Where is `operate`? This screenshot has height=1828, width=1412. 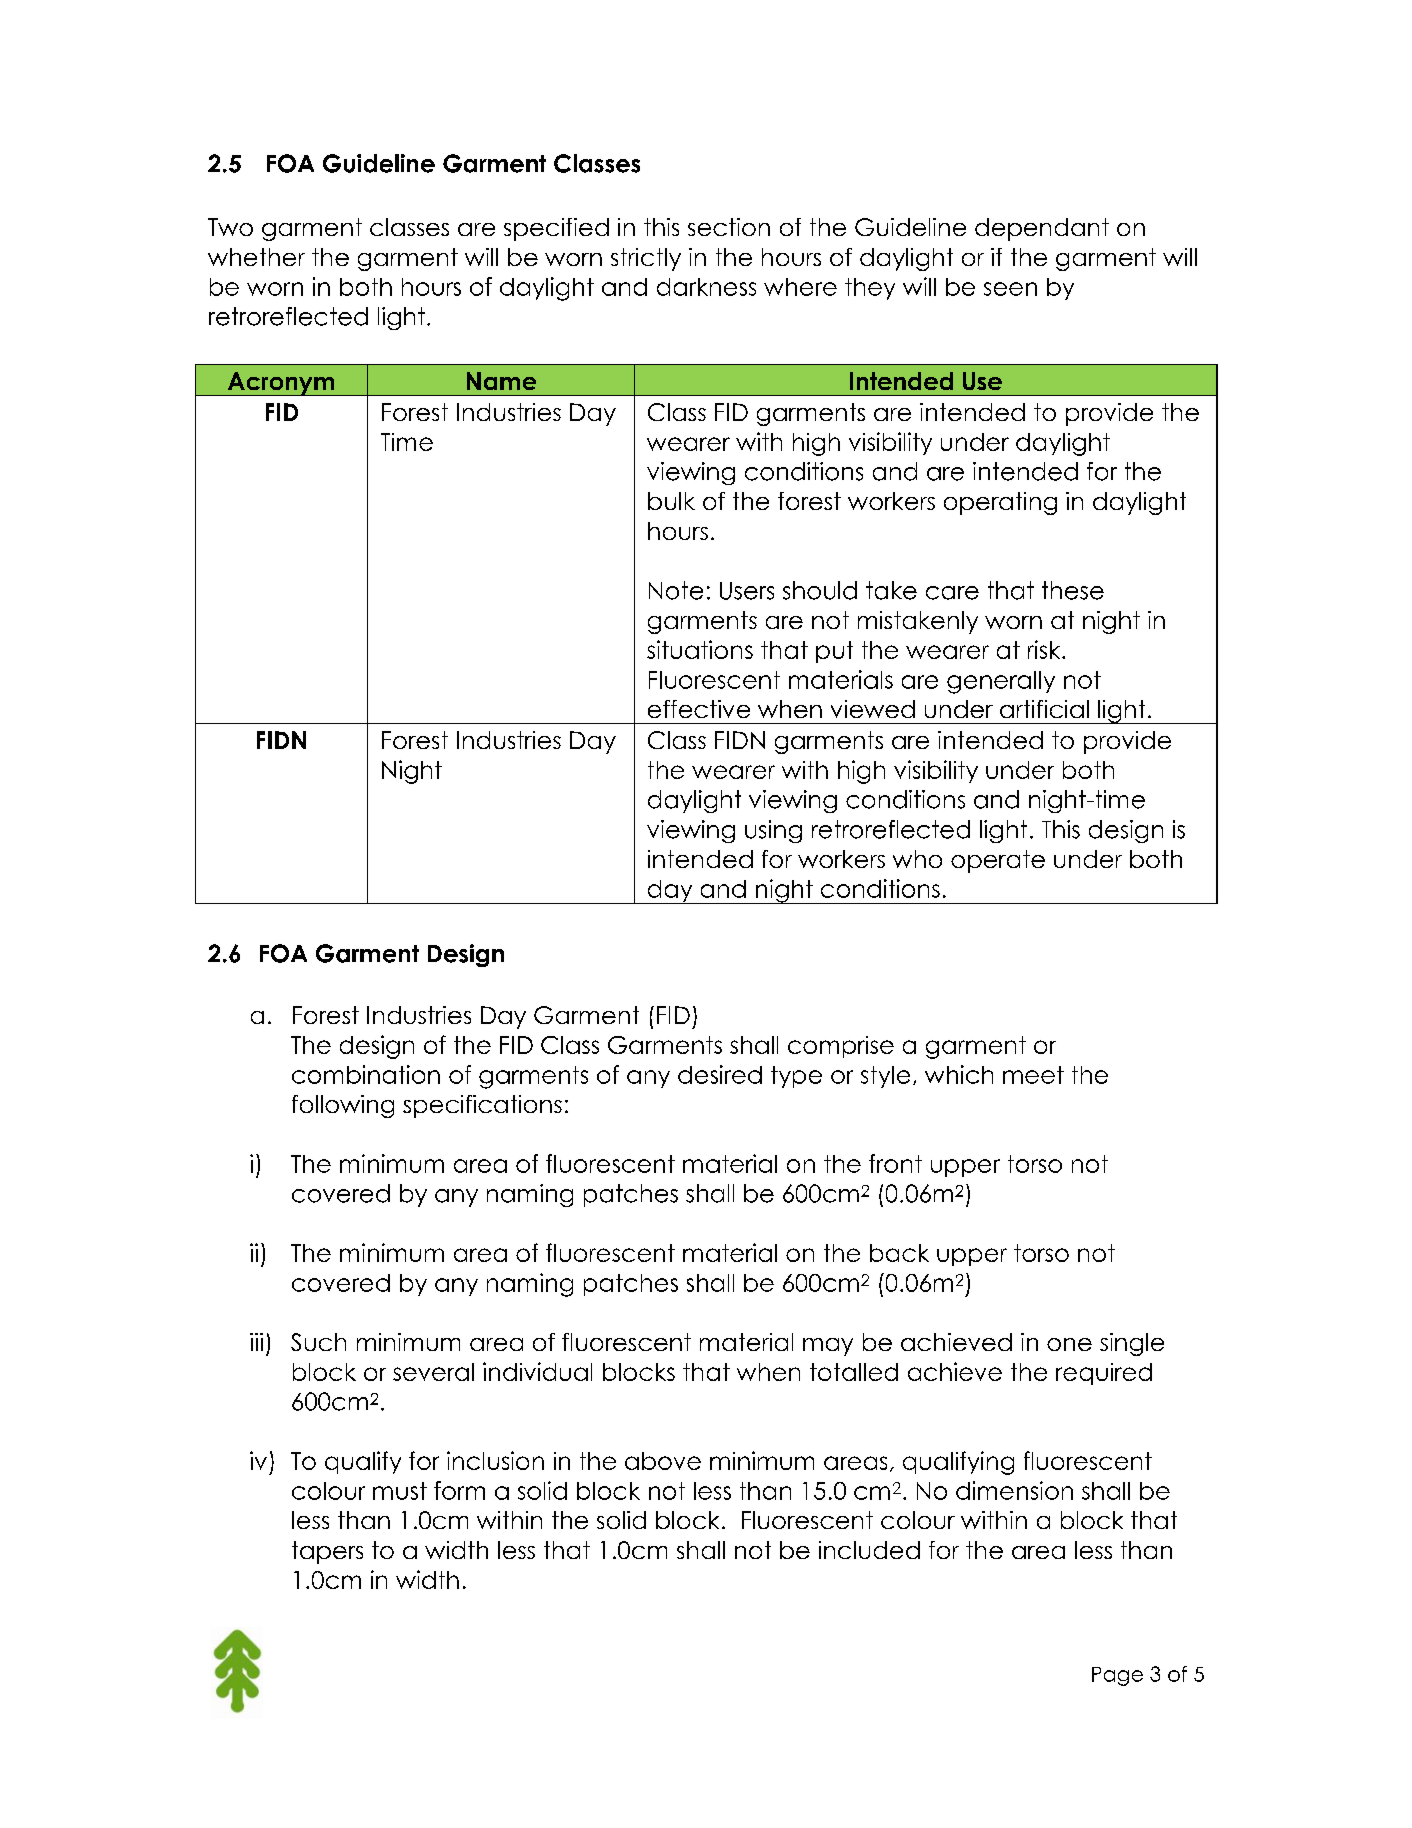
operate is located at coordinates (998, 861).
